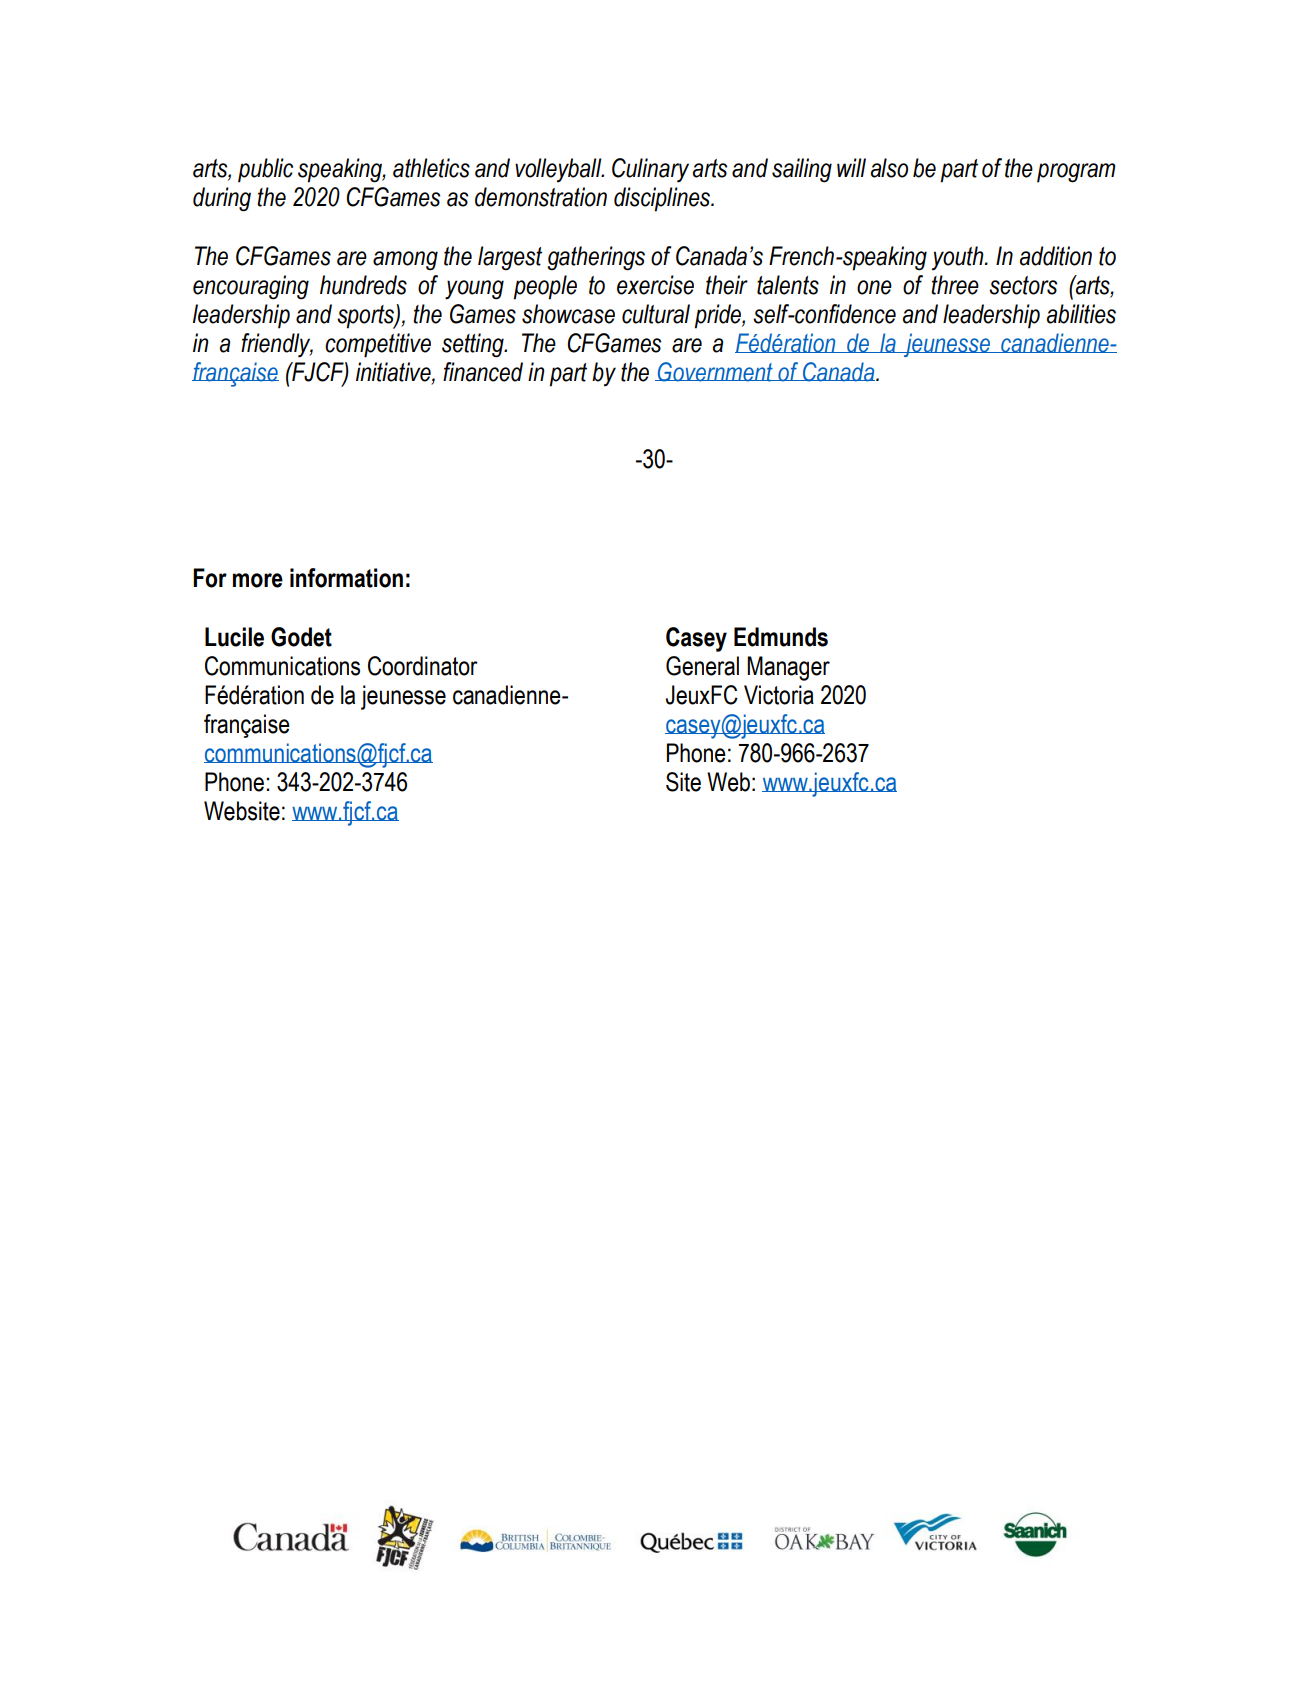  Describe the element at coordinates (650, 170) in the screenshot. I see `Culinary` at that location.
